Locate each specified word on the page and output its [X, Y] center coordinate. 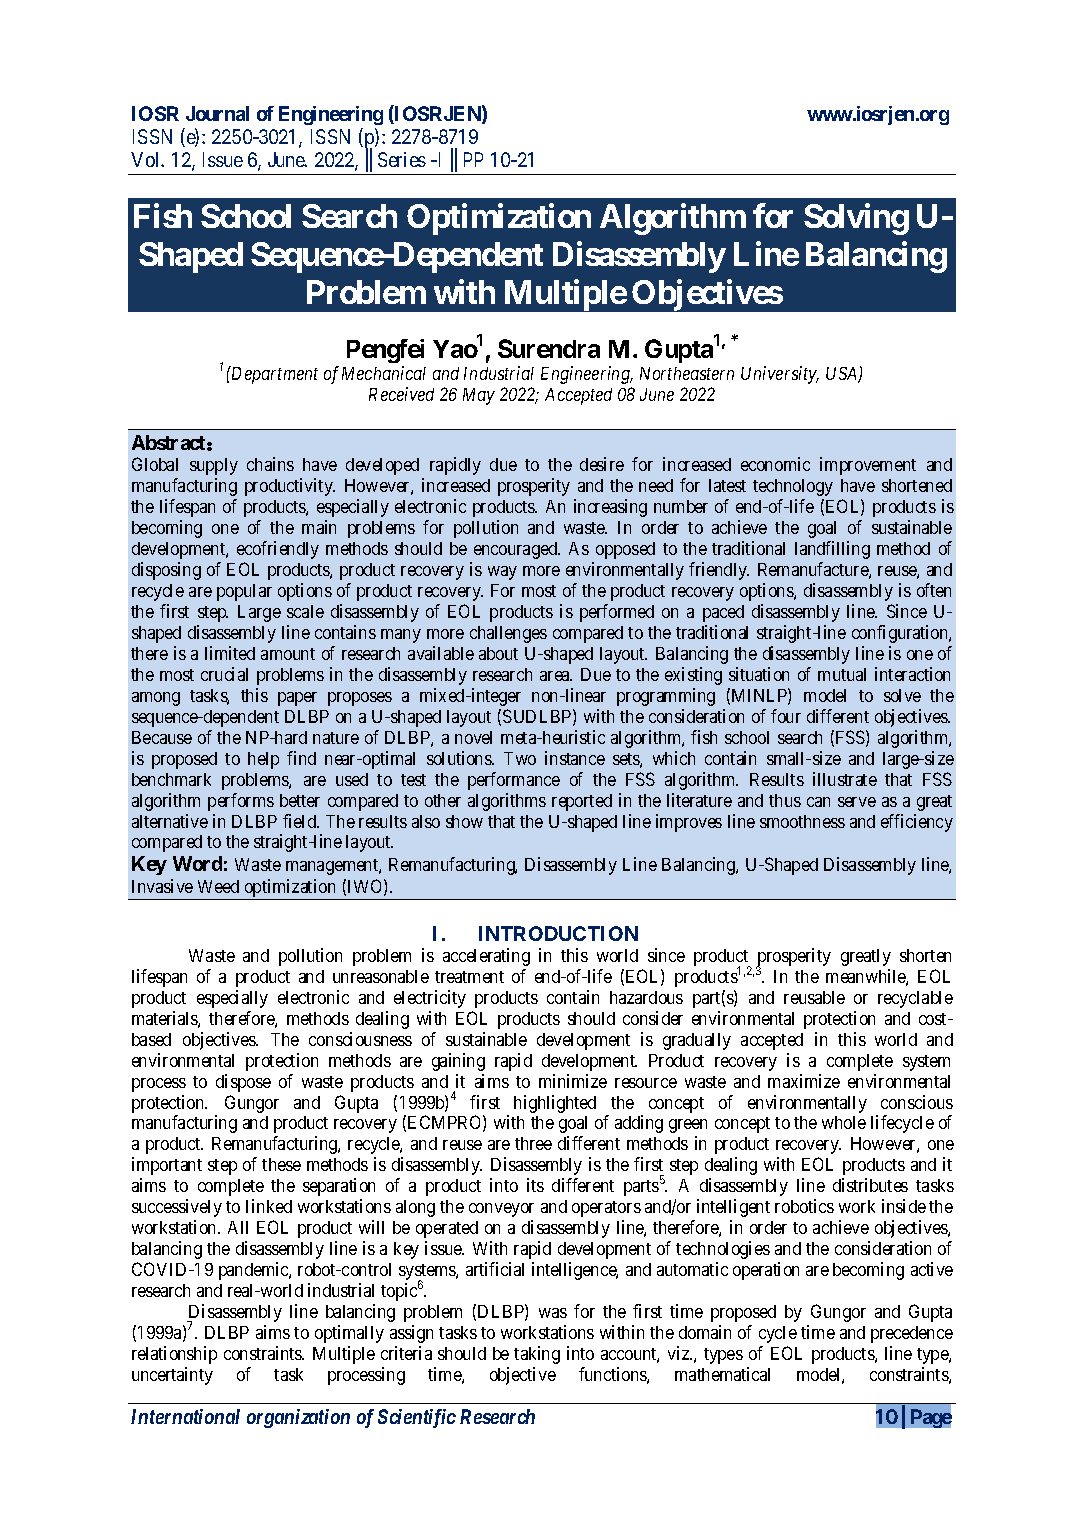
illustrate [845, 779]
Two [520, 758]
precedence [912, 1334]
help [263, 760]
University [779, 375]
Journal [217, 113]
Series [402, 159]
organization [298, 1418]
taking [537, 1355]
